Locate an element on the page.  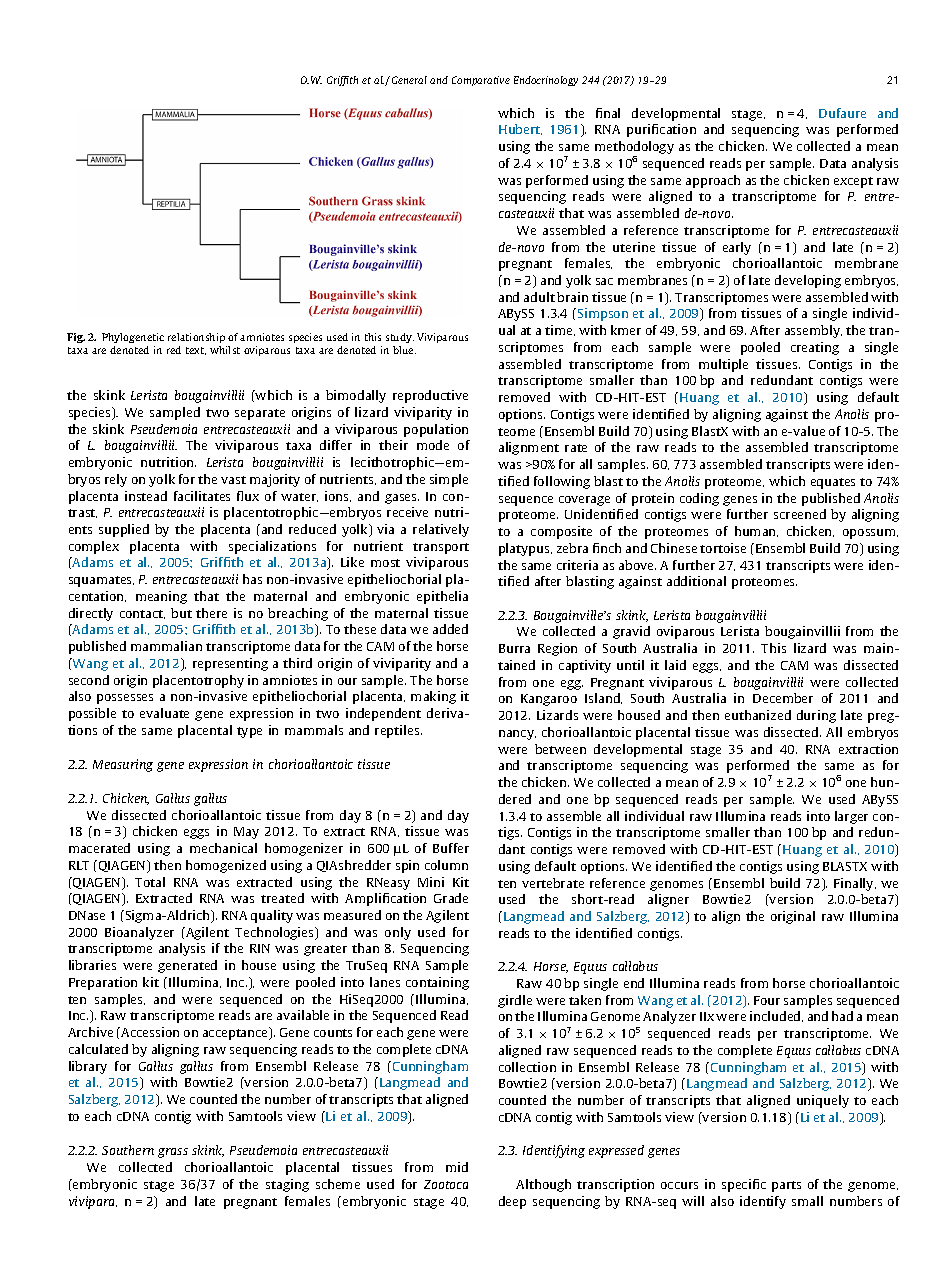
approach is located at coordinates (713, 181).
